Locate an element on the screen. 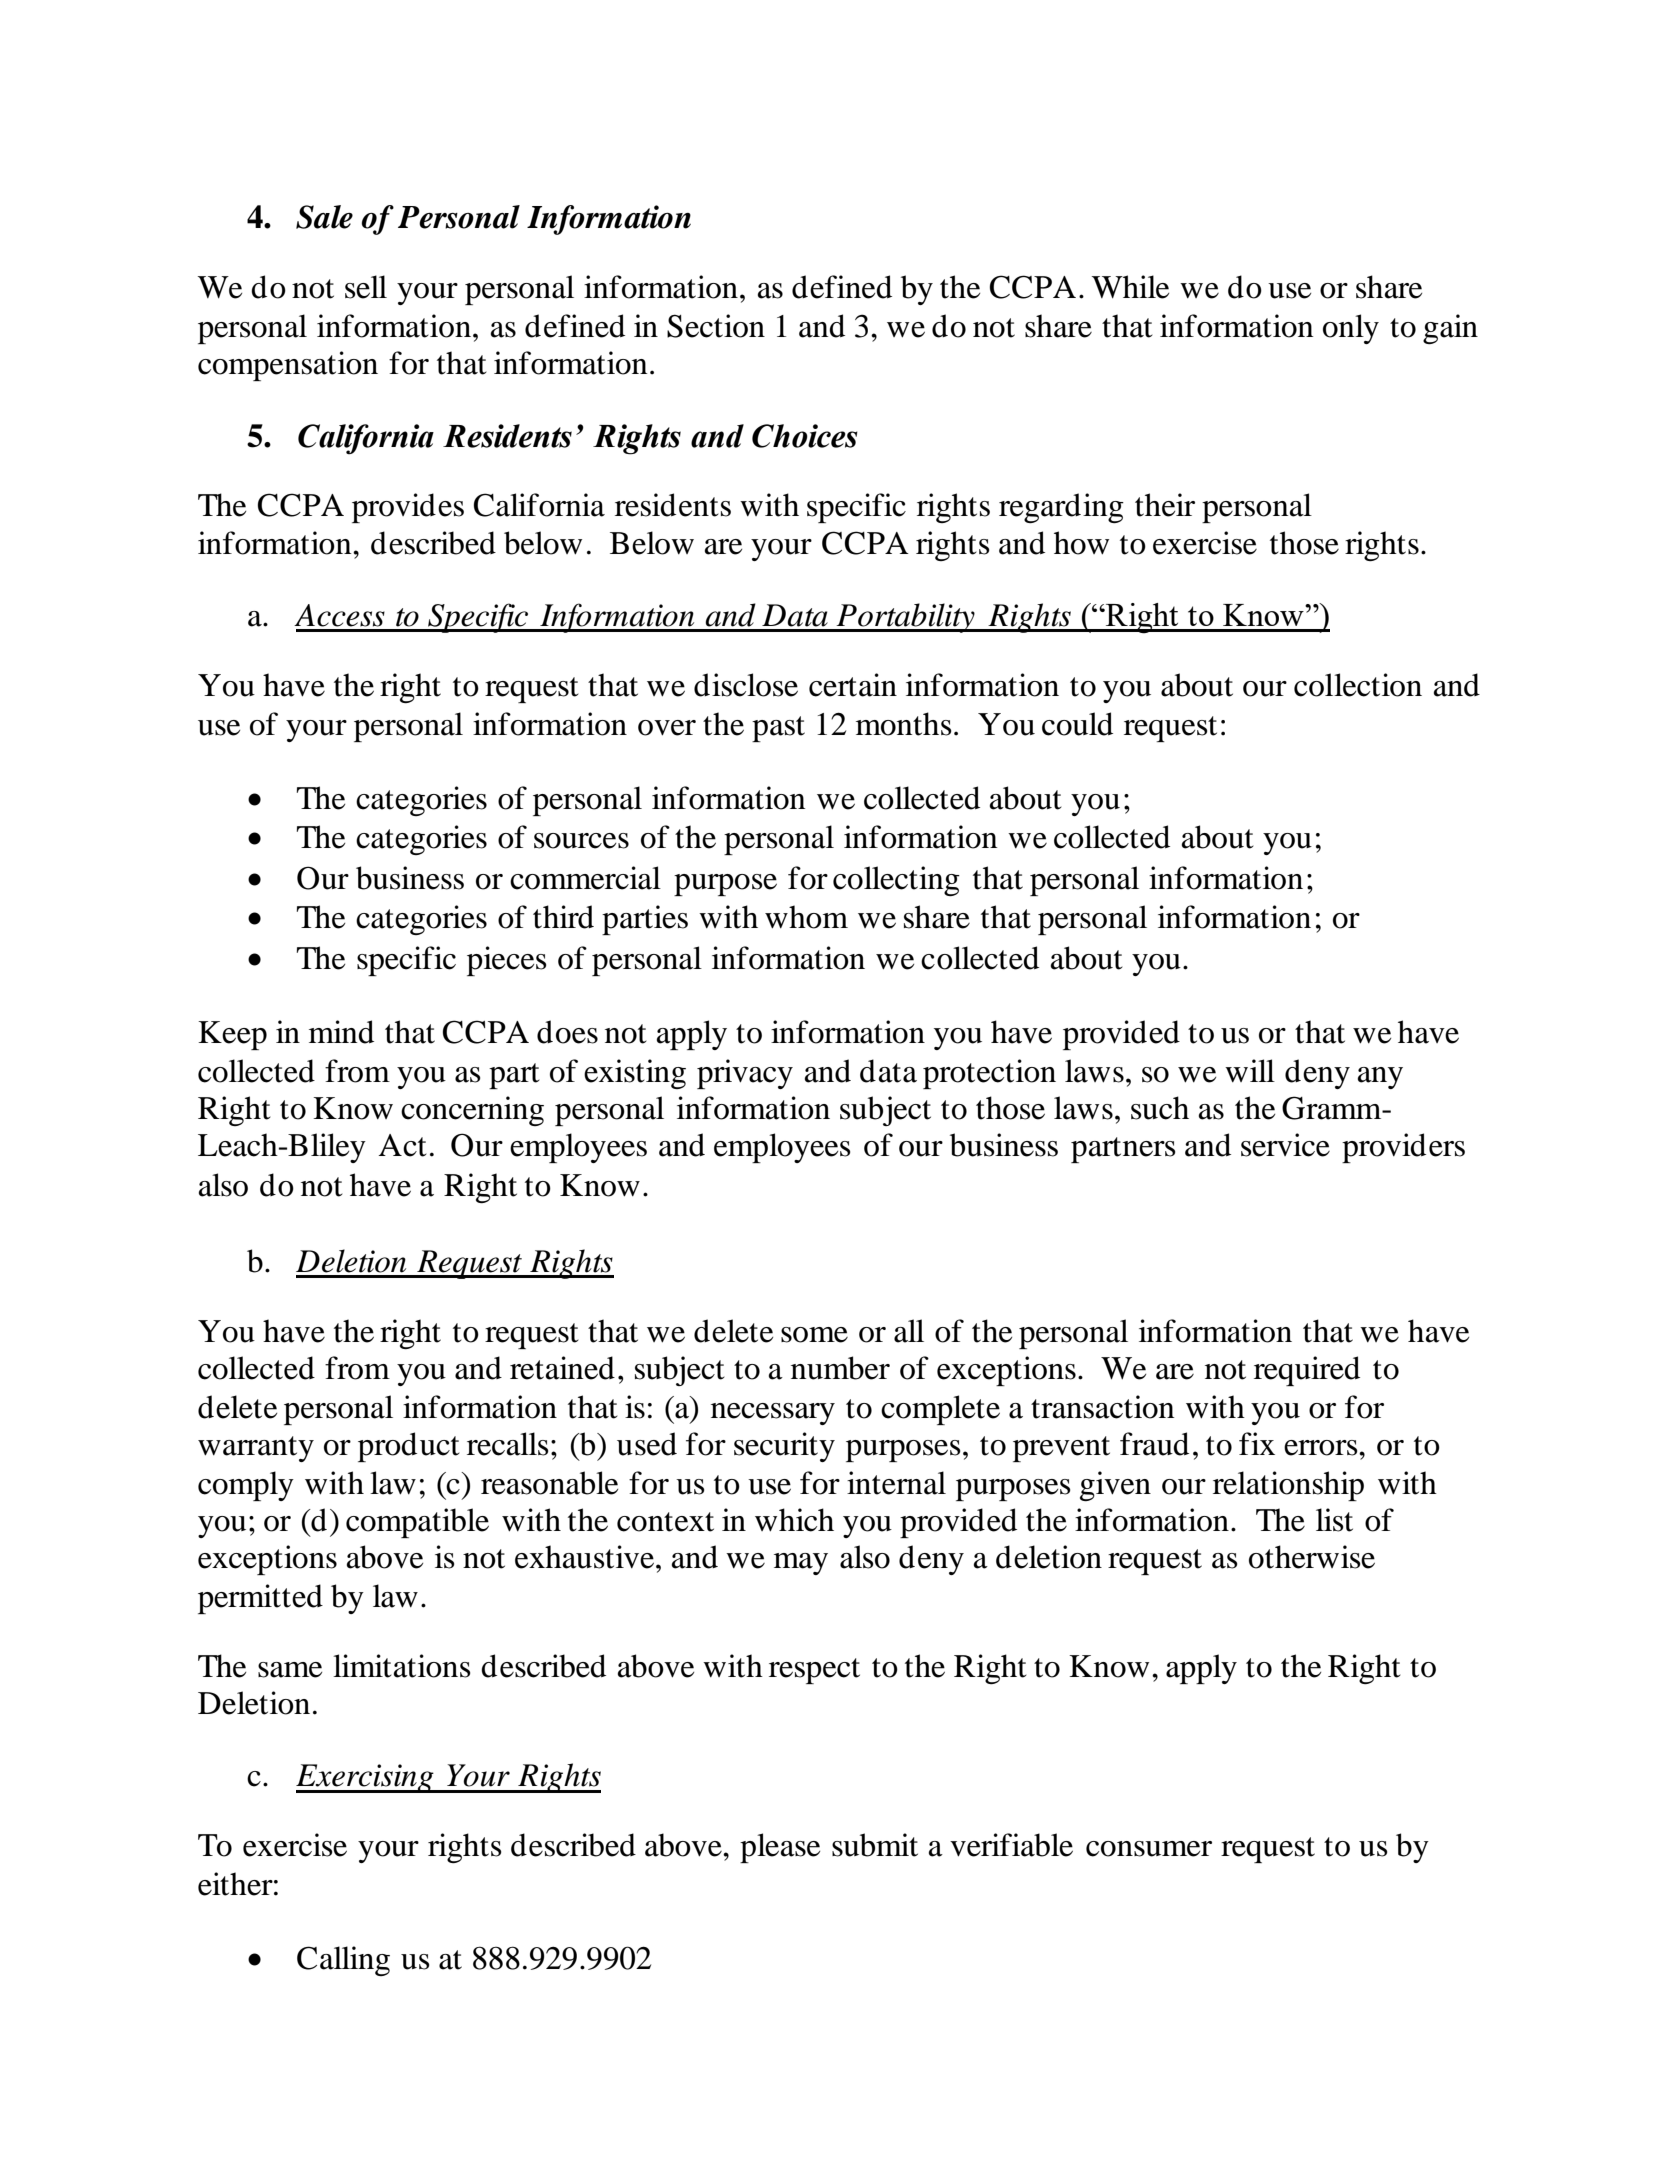  submit is located at coordinates (875, 1845).
